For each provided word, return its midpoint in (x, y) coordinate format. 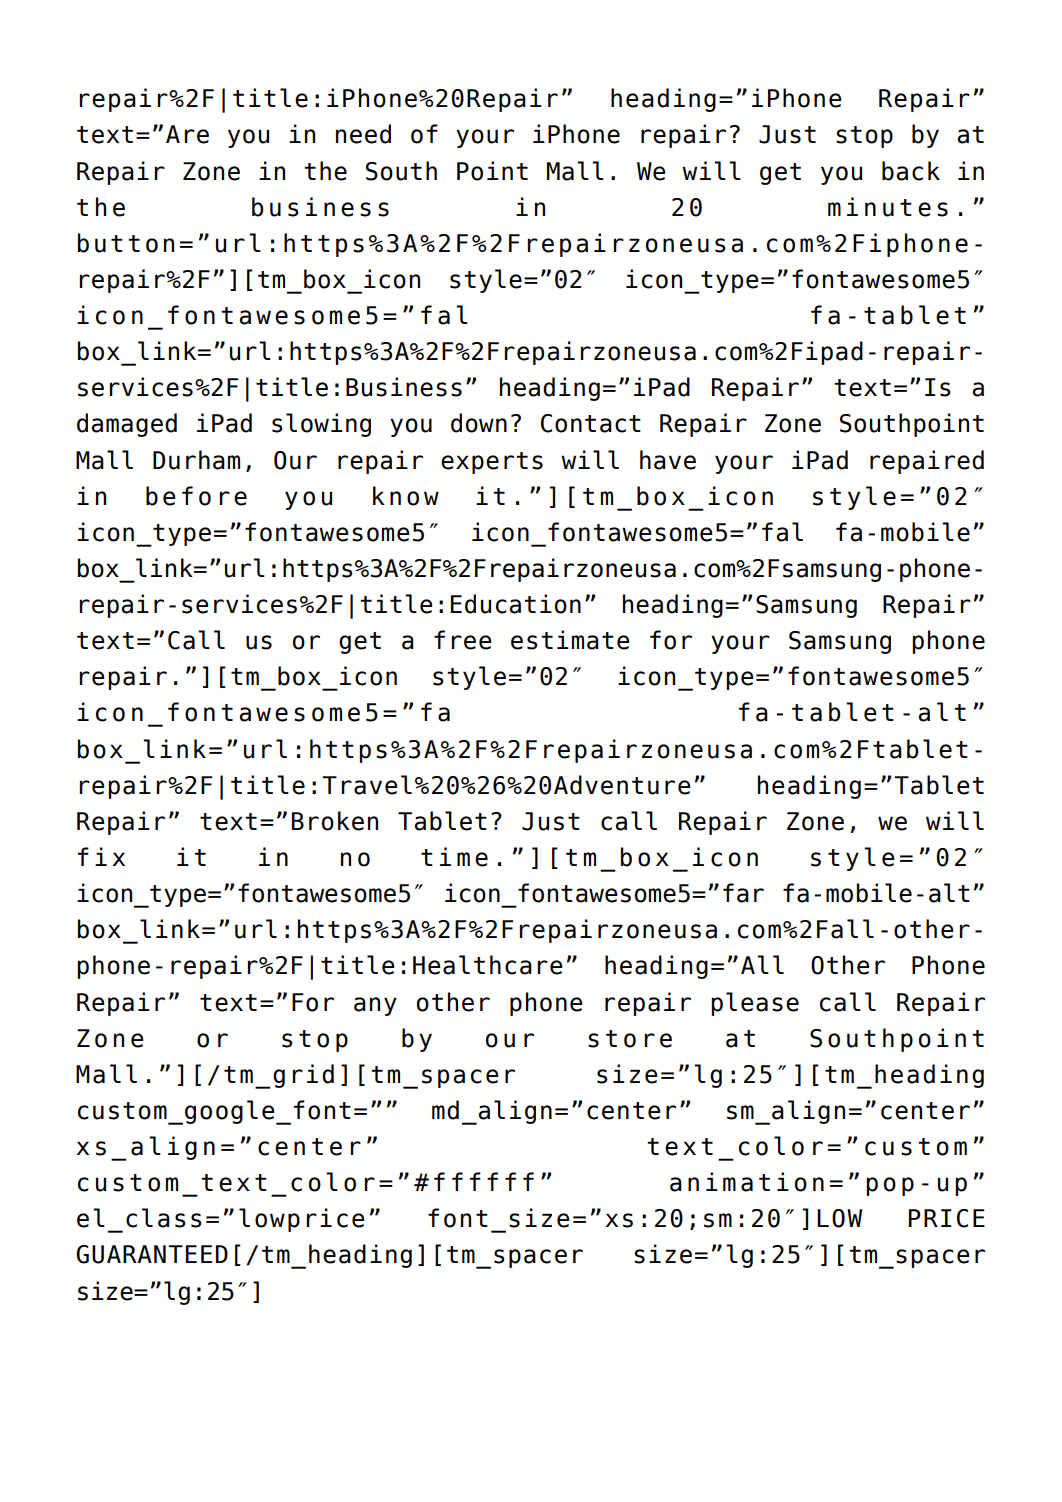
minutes (888, 207)
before (196, 496)
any (375, 1006)
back (911, 171)
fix (101, 856)
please (755, 1004)
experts (492, 463)
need (363, 134)
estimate (570, 640)
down (479, 423)
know (406, 496)
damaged (127, 425)
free (463, 640)
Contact (591, 423)
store (630, 1039)
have (668, 460)
